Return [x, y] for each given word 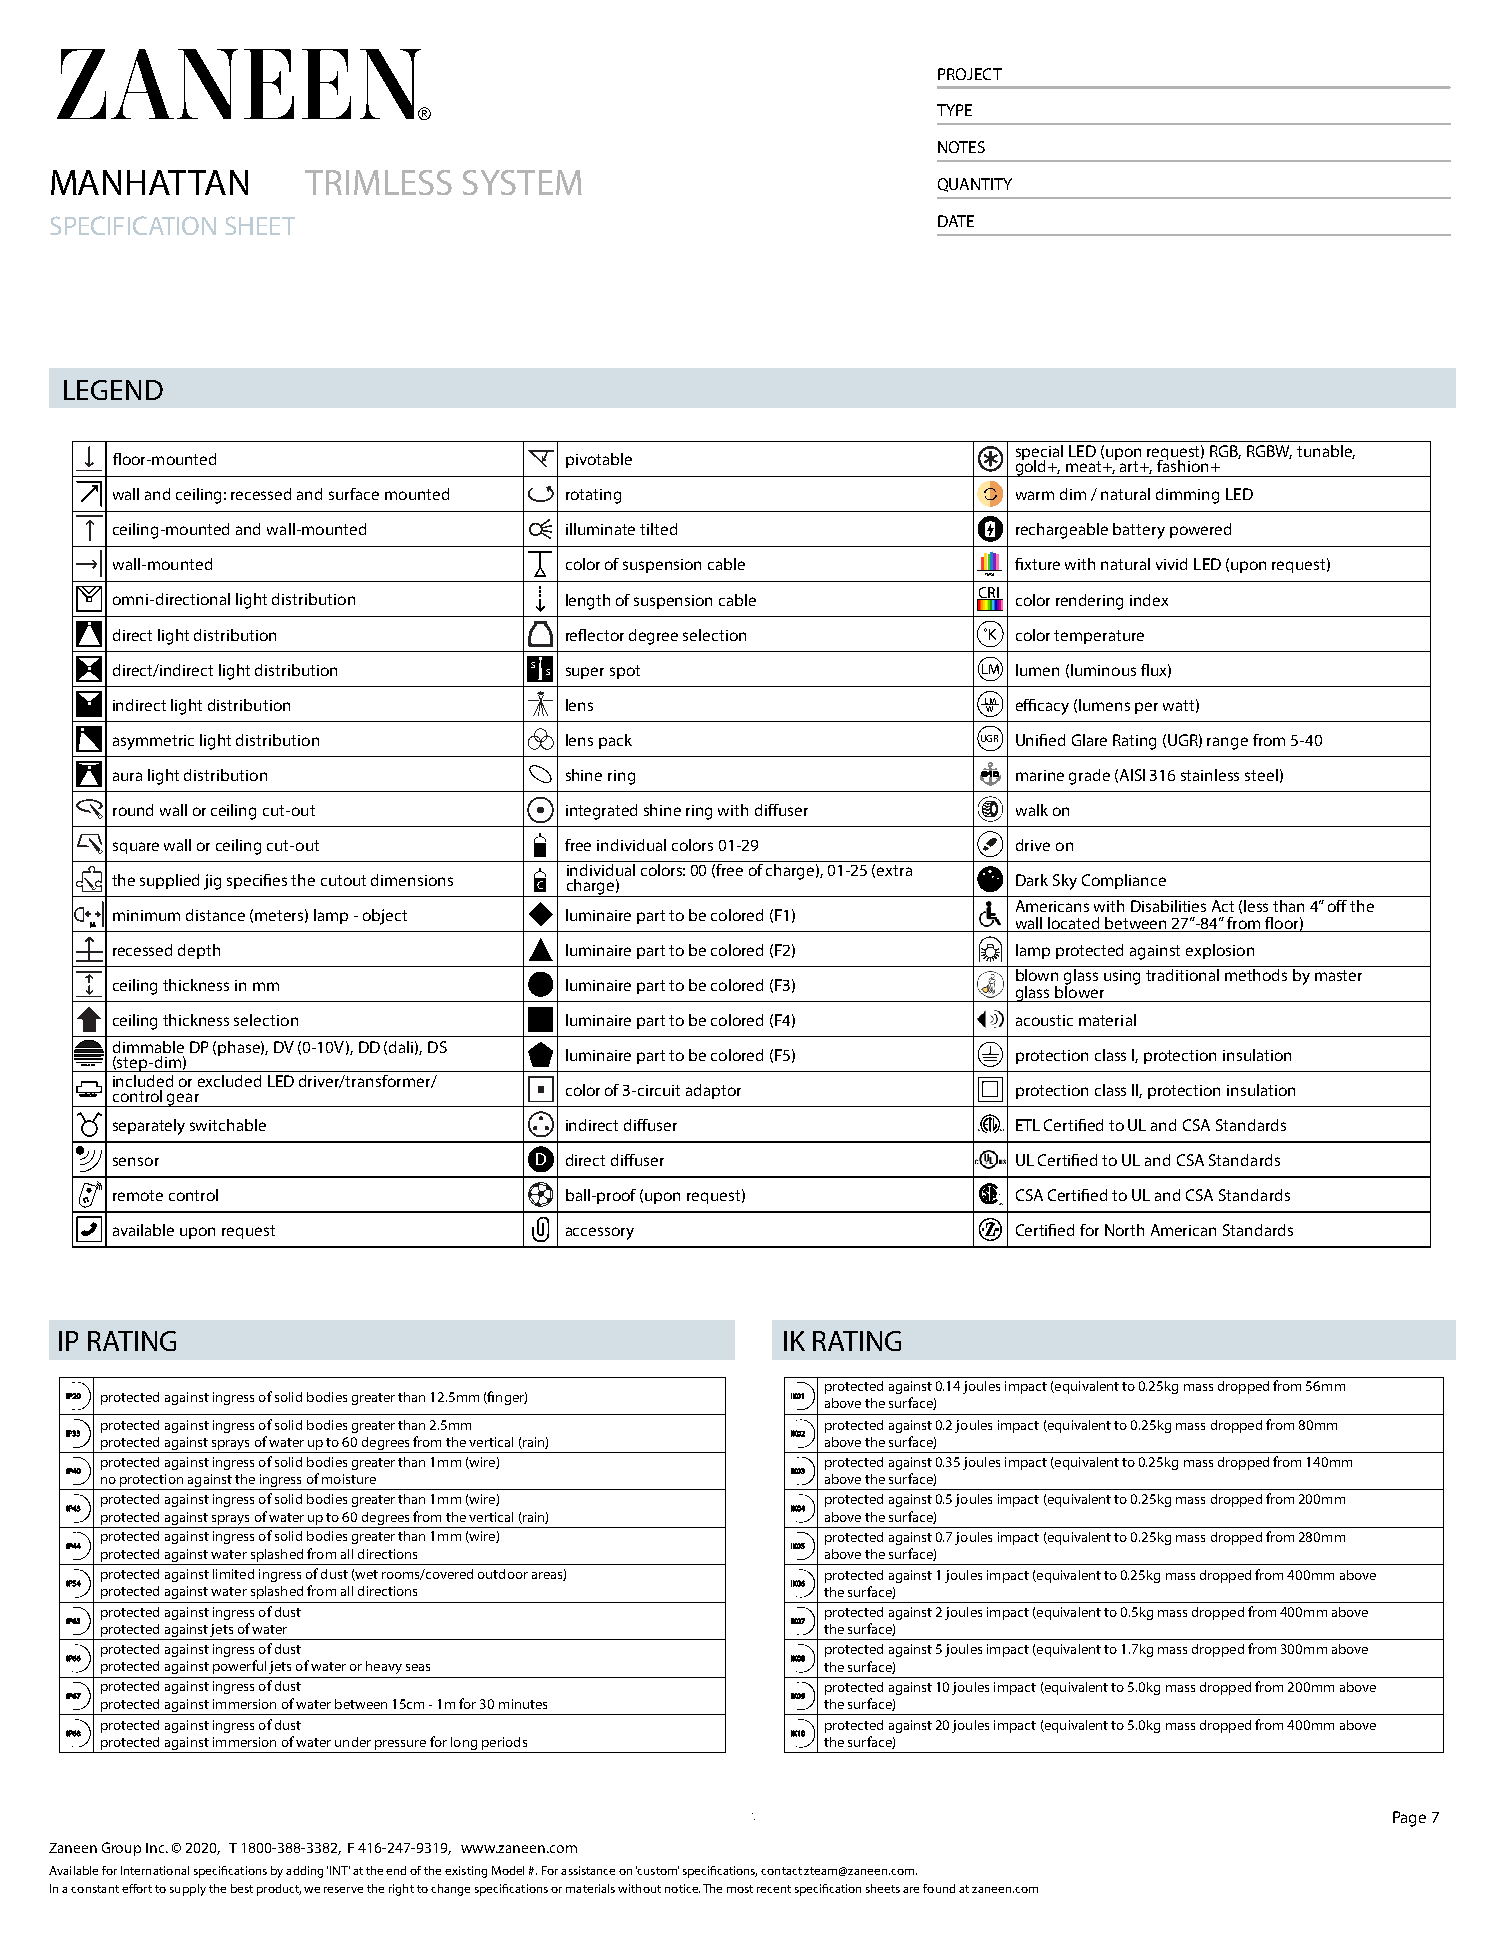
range [1227, 743]
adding [304, 1872]
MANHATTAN [149, 182]
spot [625, 672]
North [1124, 1230]
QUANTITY [975, 185]
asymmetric [153, 742]
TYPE [954, 110]
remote [138, 1195]
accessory [600, 1233]
